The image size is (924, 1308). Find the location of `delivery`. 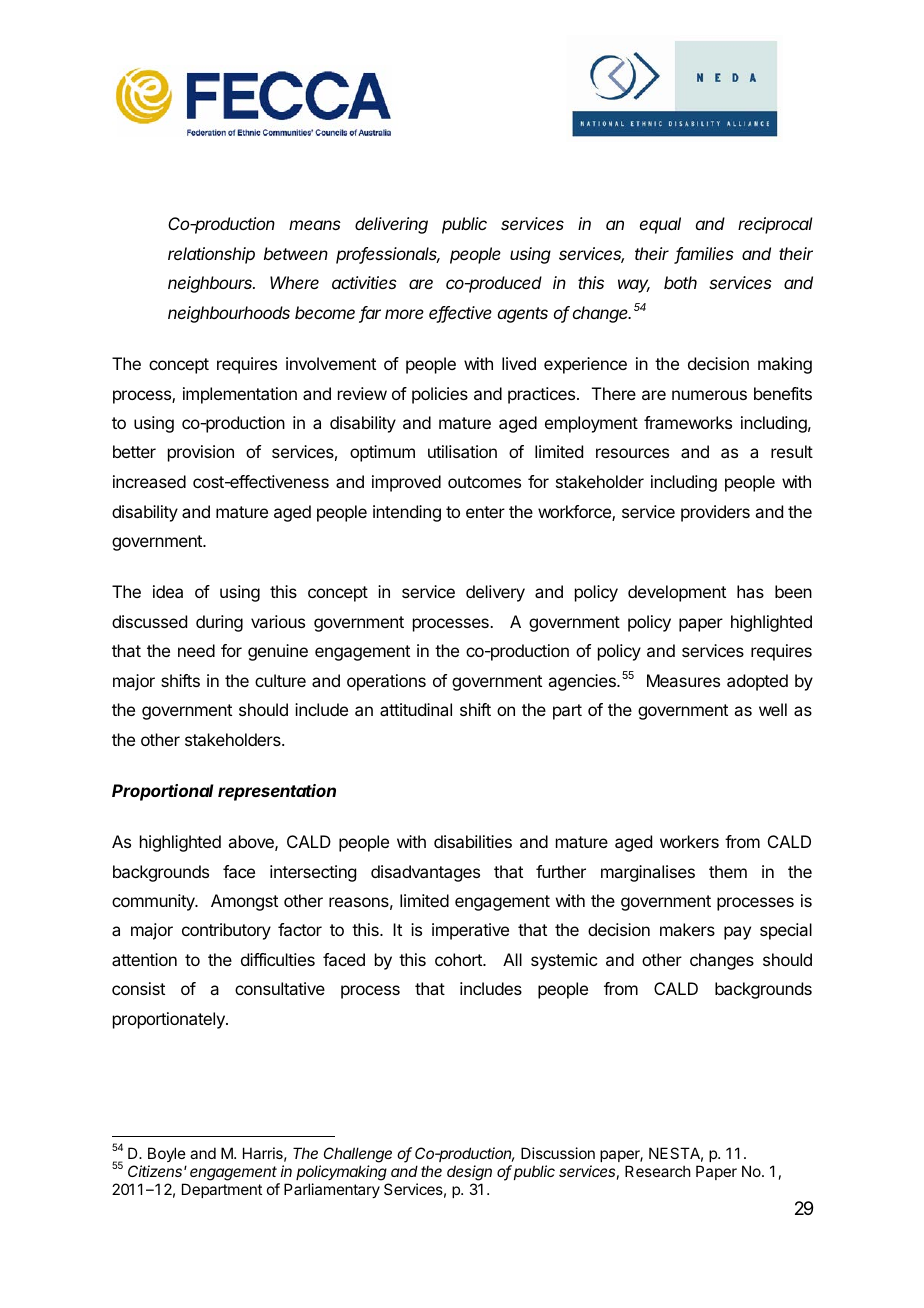

delivery is located at coordinates (495, 593).
